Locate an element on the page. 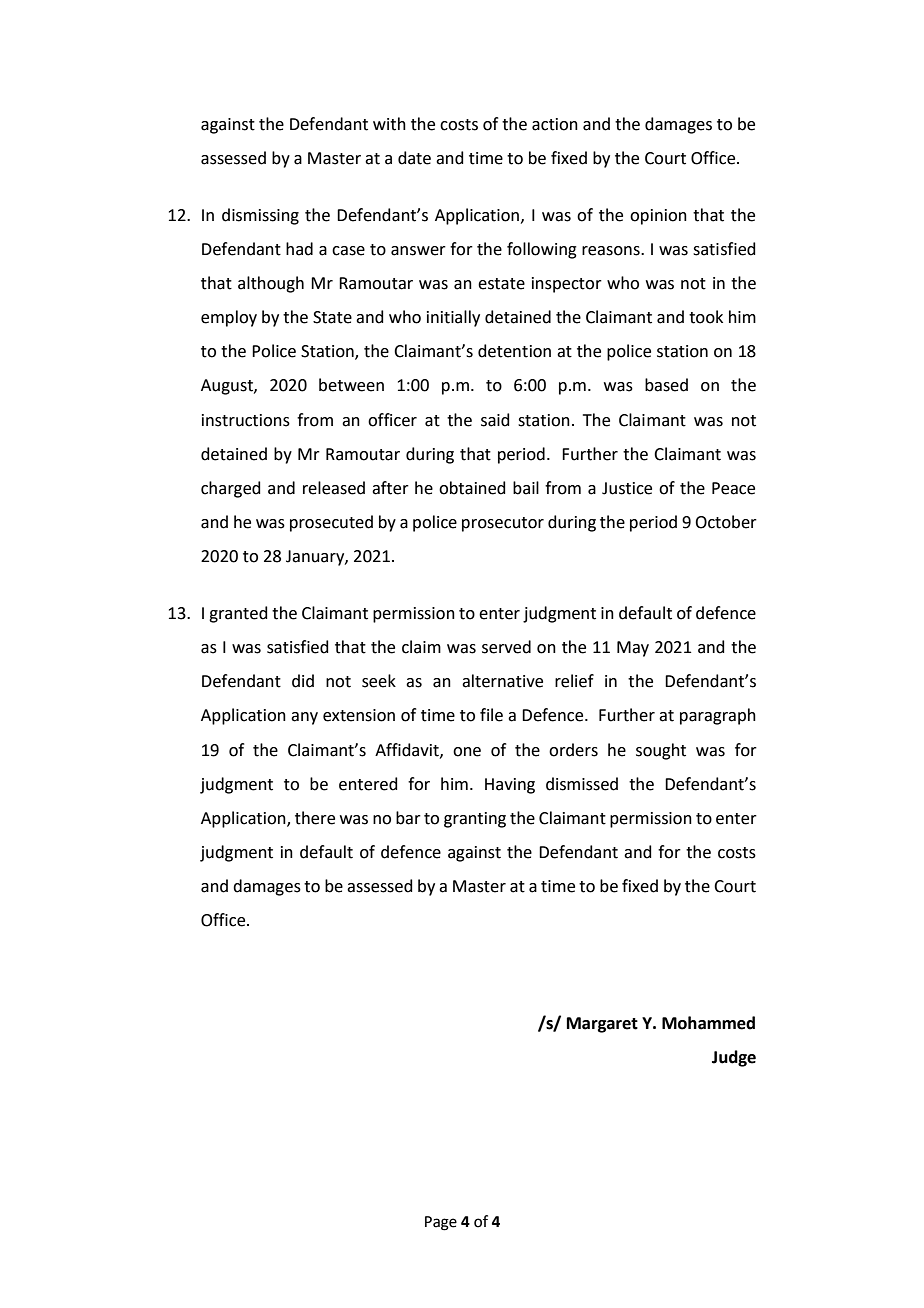 The width and height of the page is (924, 1308). alternative is located at coordinates (502, 681).
